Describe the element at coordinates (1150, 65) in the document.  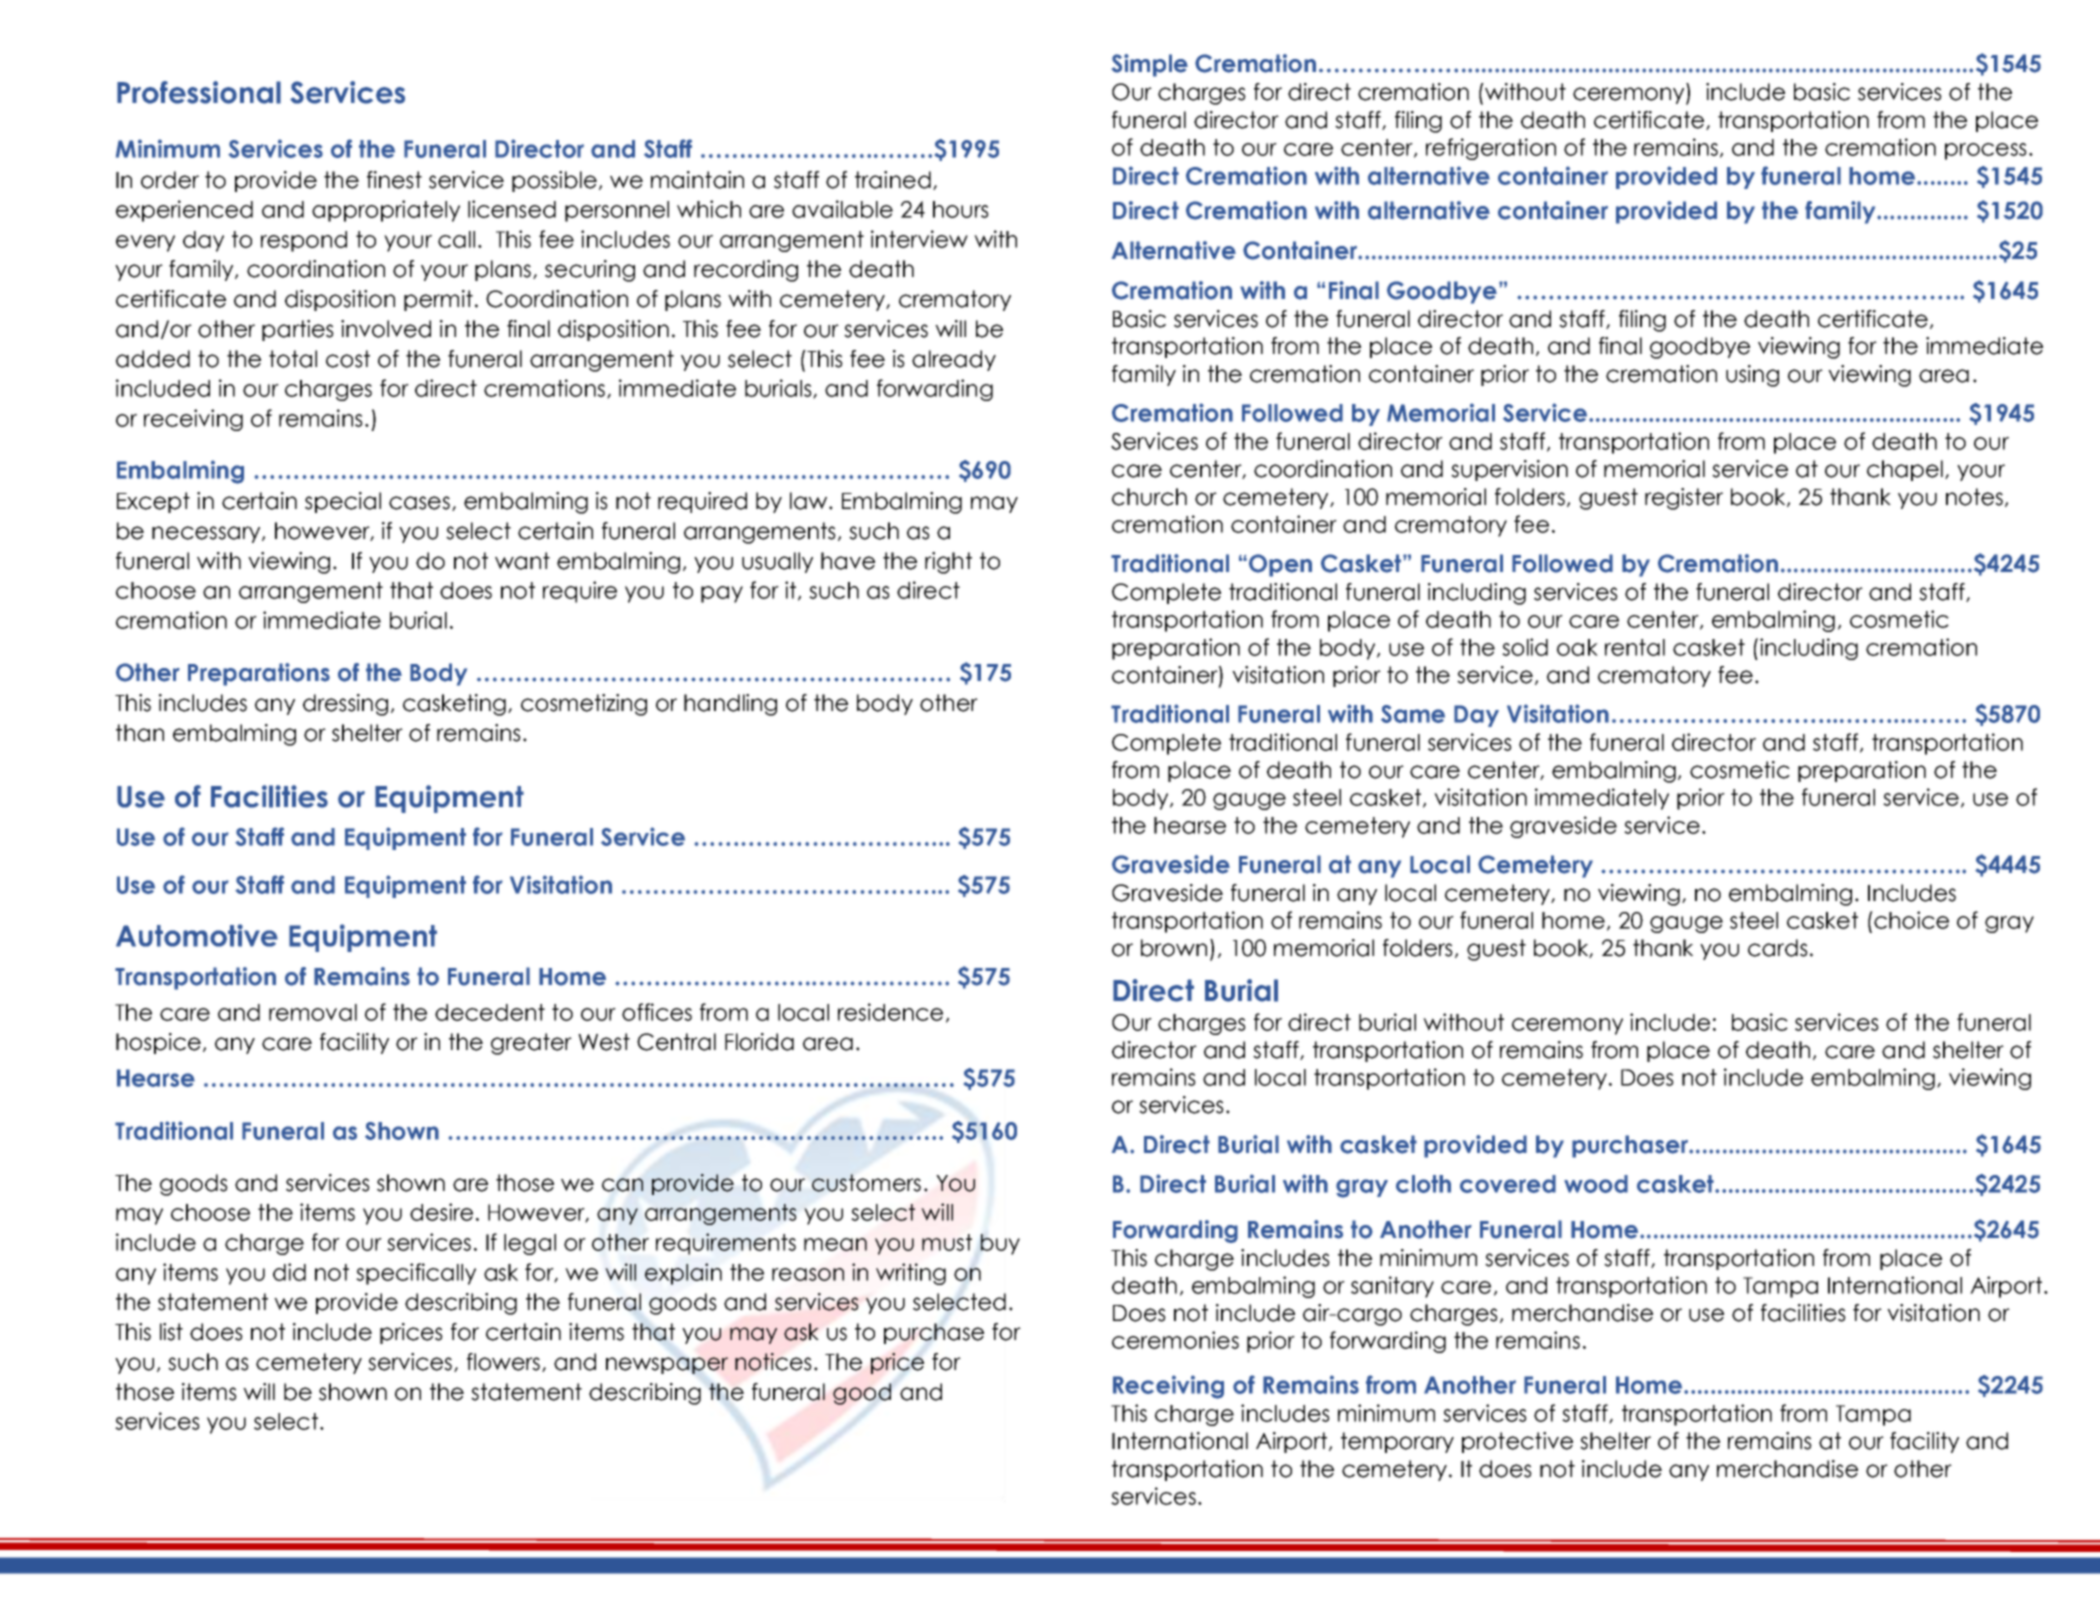
I see `Simple` at that location.
